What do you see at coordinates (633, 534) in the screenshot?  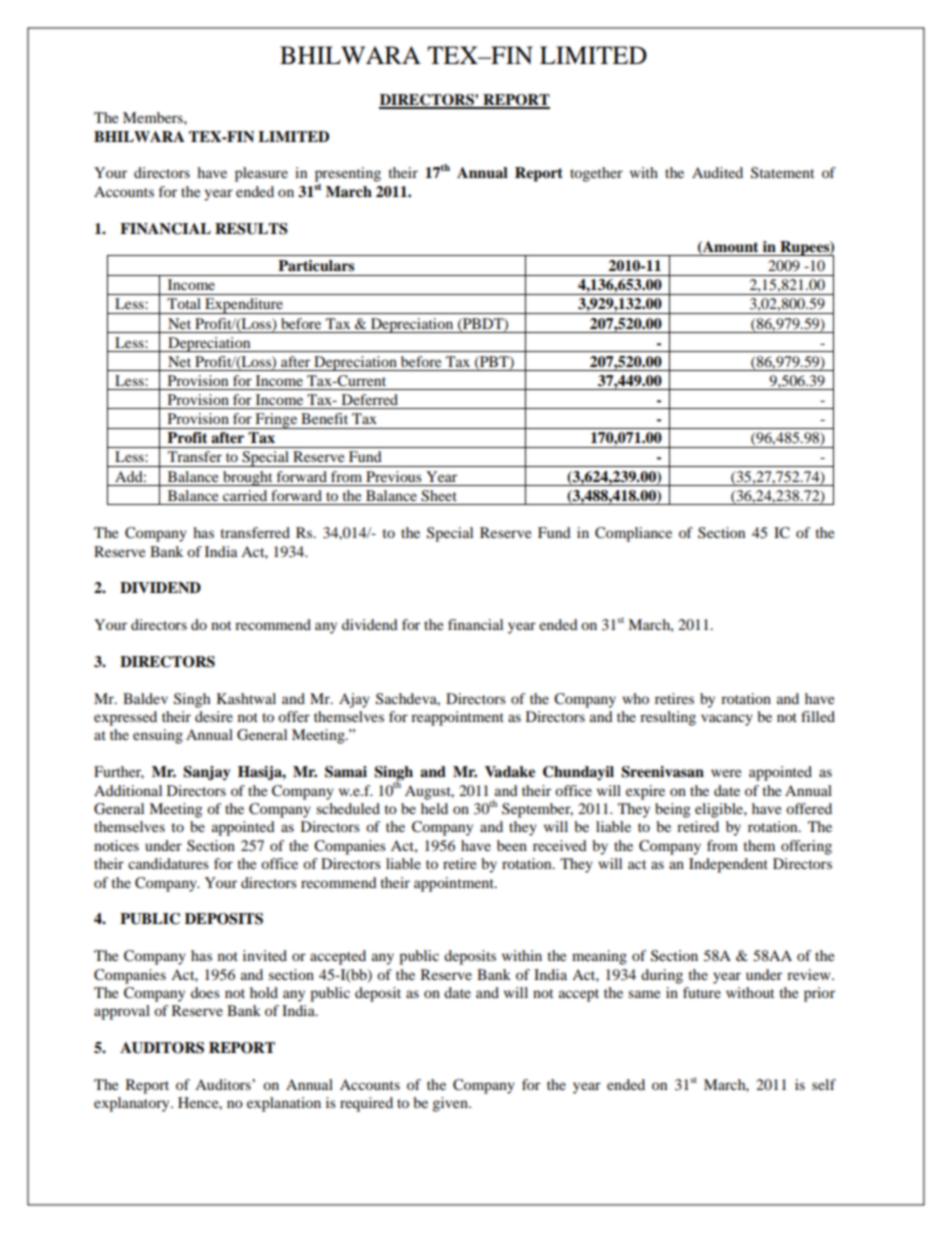 I see `Compliance` at bounding box center [633, 534].
